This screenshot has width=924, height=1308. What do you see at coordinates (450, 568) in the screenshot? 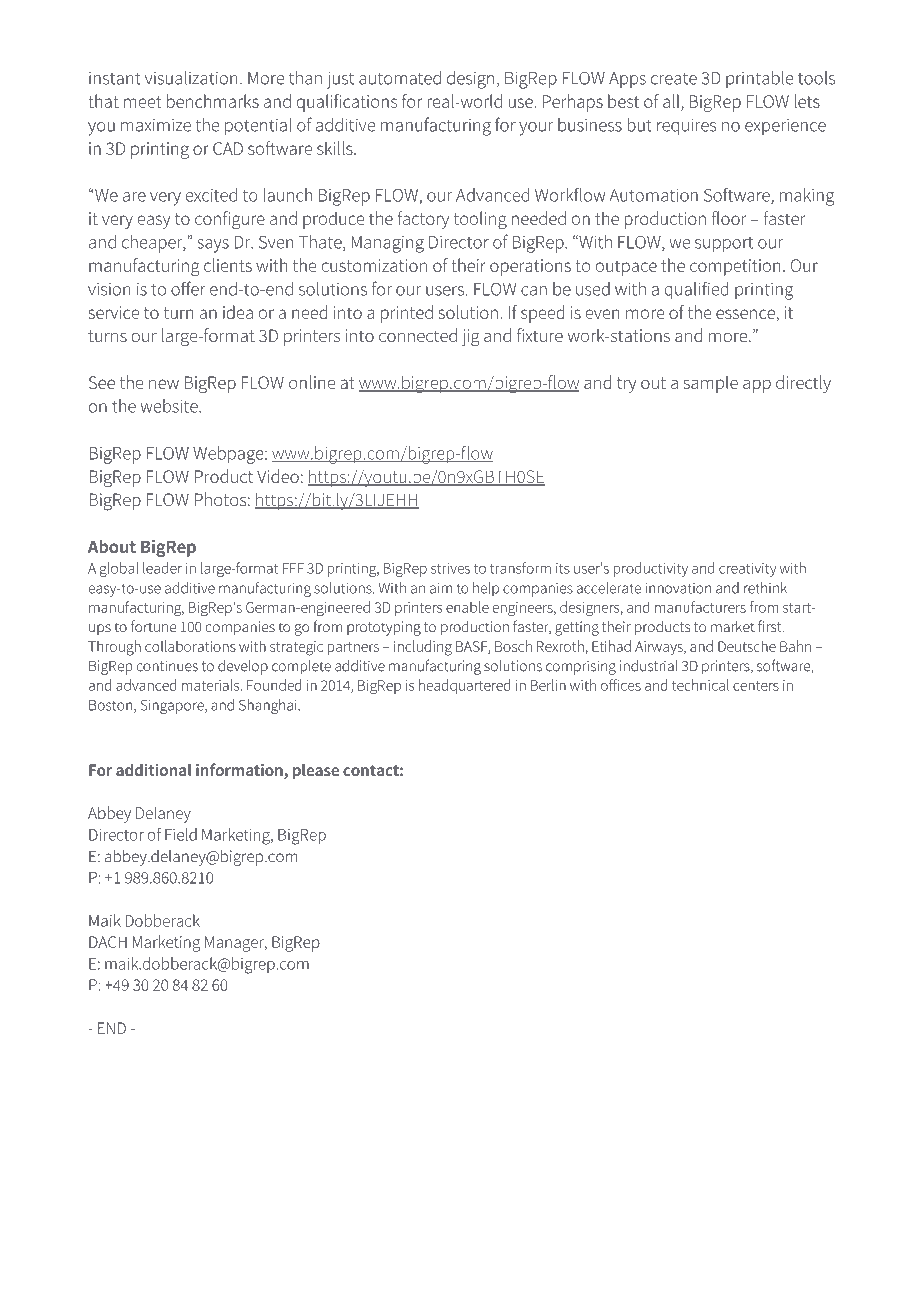
I see `strives` at bounding box center [450, 568].
